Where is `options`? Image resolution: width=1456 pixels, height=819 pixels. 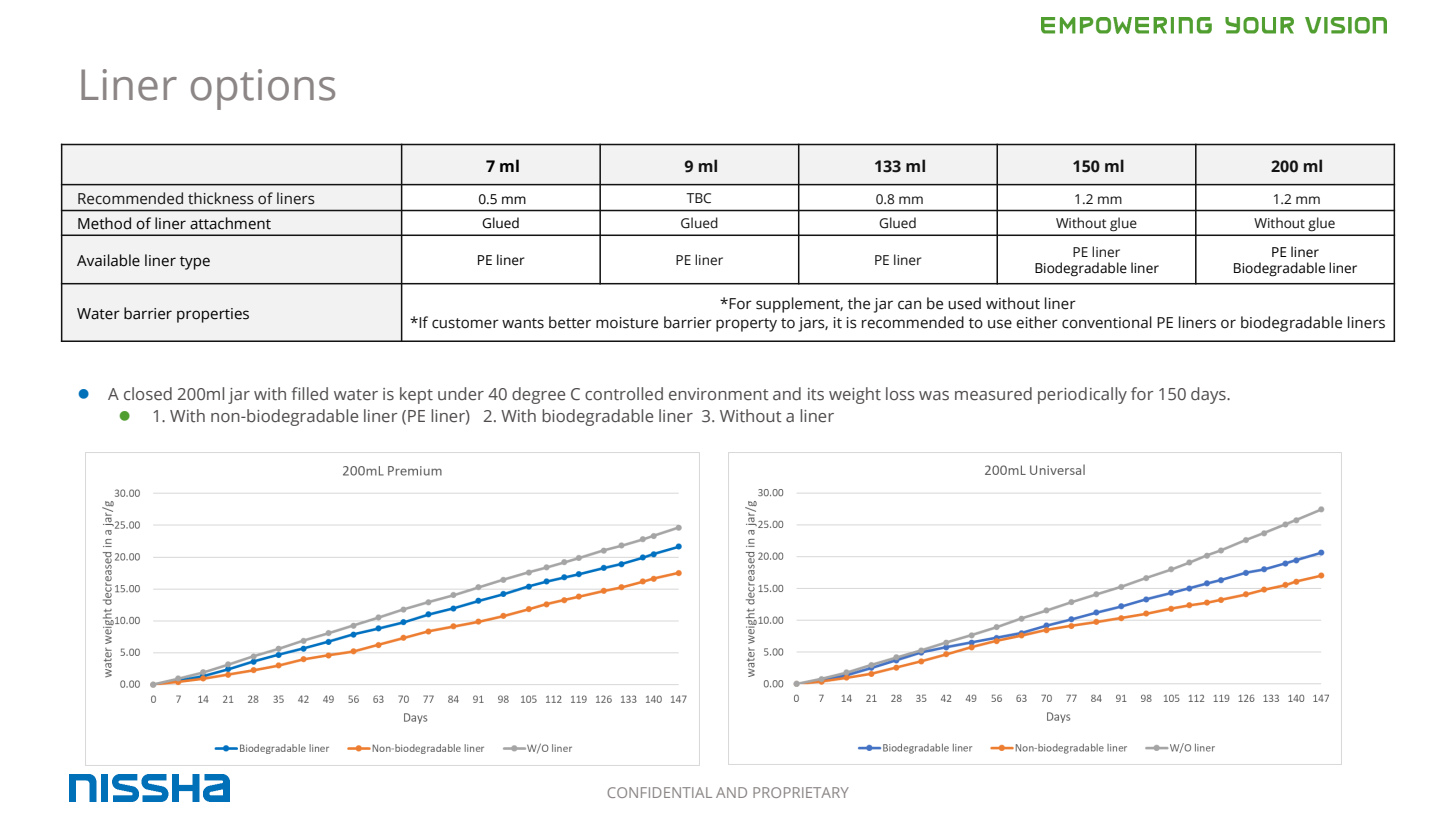 options is located at coordinates (263, 89).
